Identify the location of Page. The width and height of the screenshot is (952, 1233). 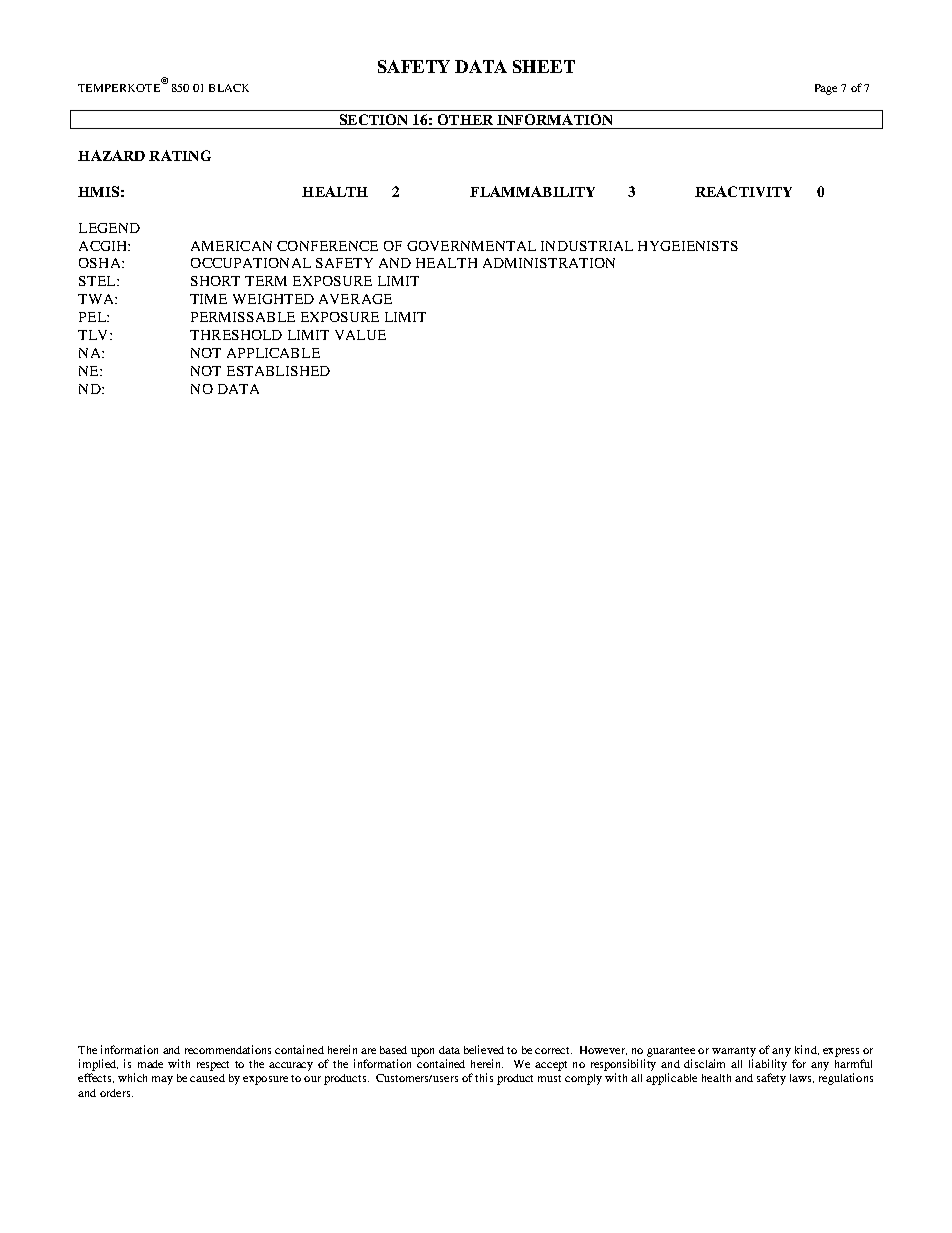
(826, 89).
